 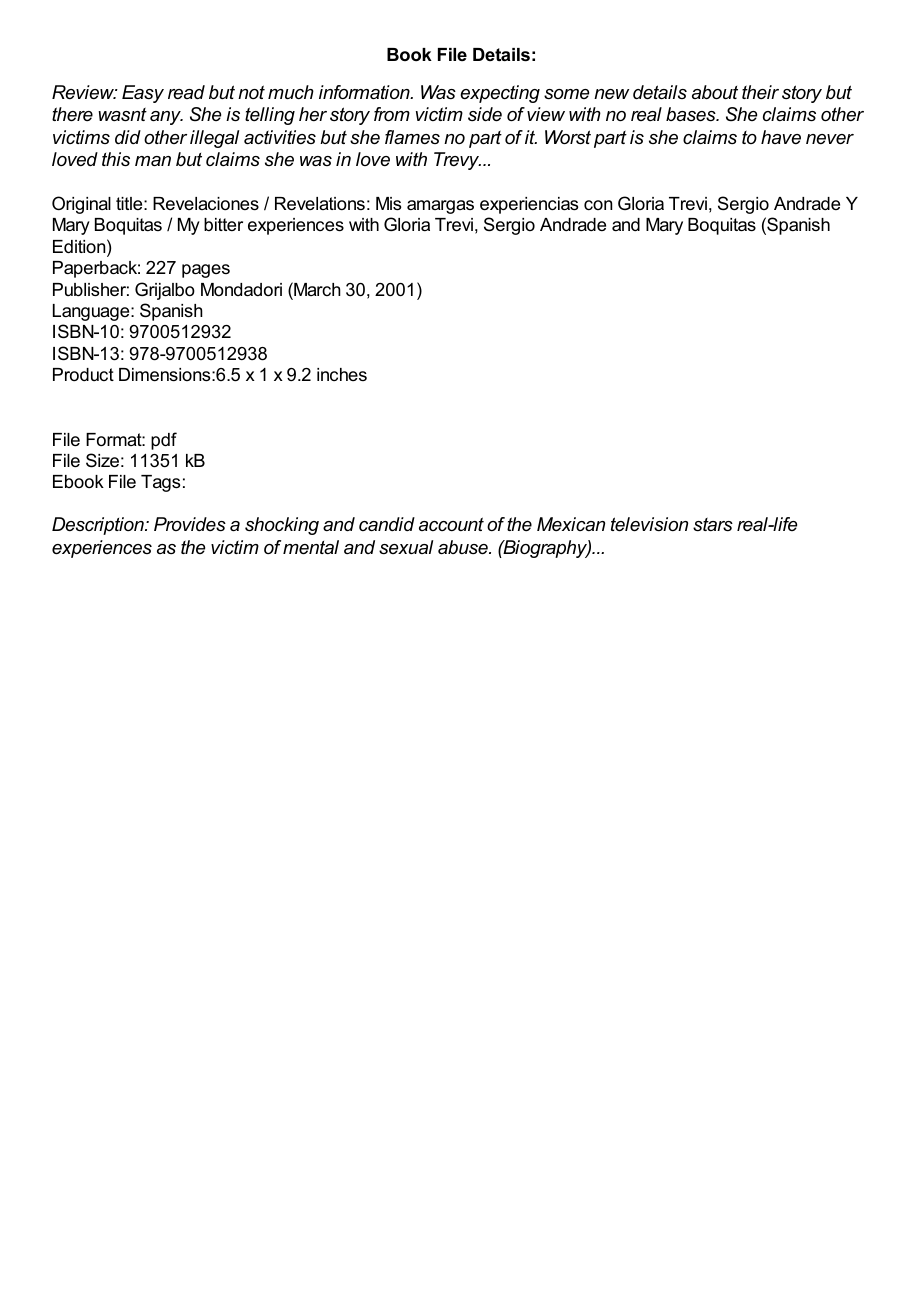 What do you see at coordinates (190, 524) in the page?
I see `Provides` at bounding box center [190, 524].
